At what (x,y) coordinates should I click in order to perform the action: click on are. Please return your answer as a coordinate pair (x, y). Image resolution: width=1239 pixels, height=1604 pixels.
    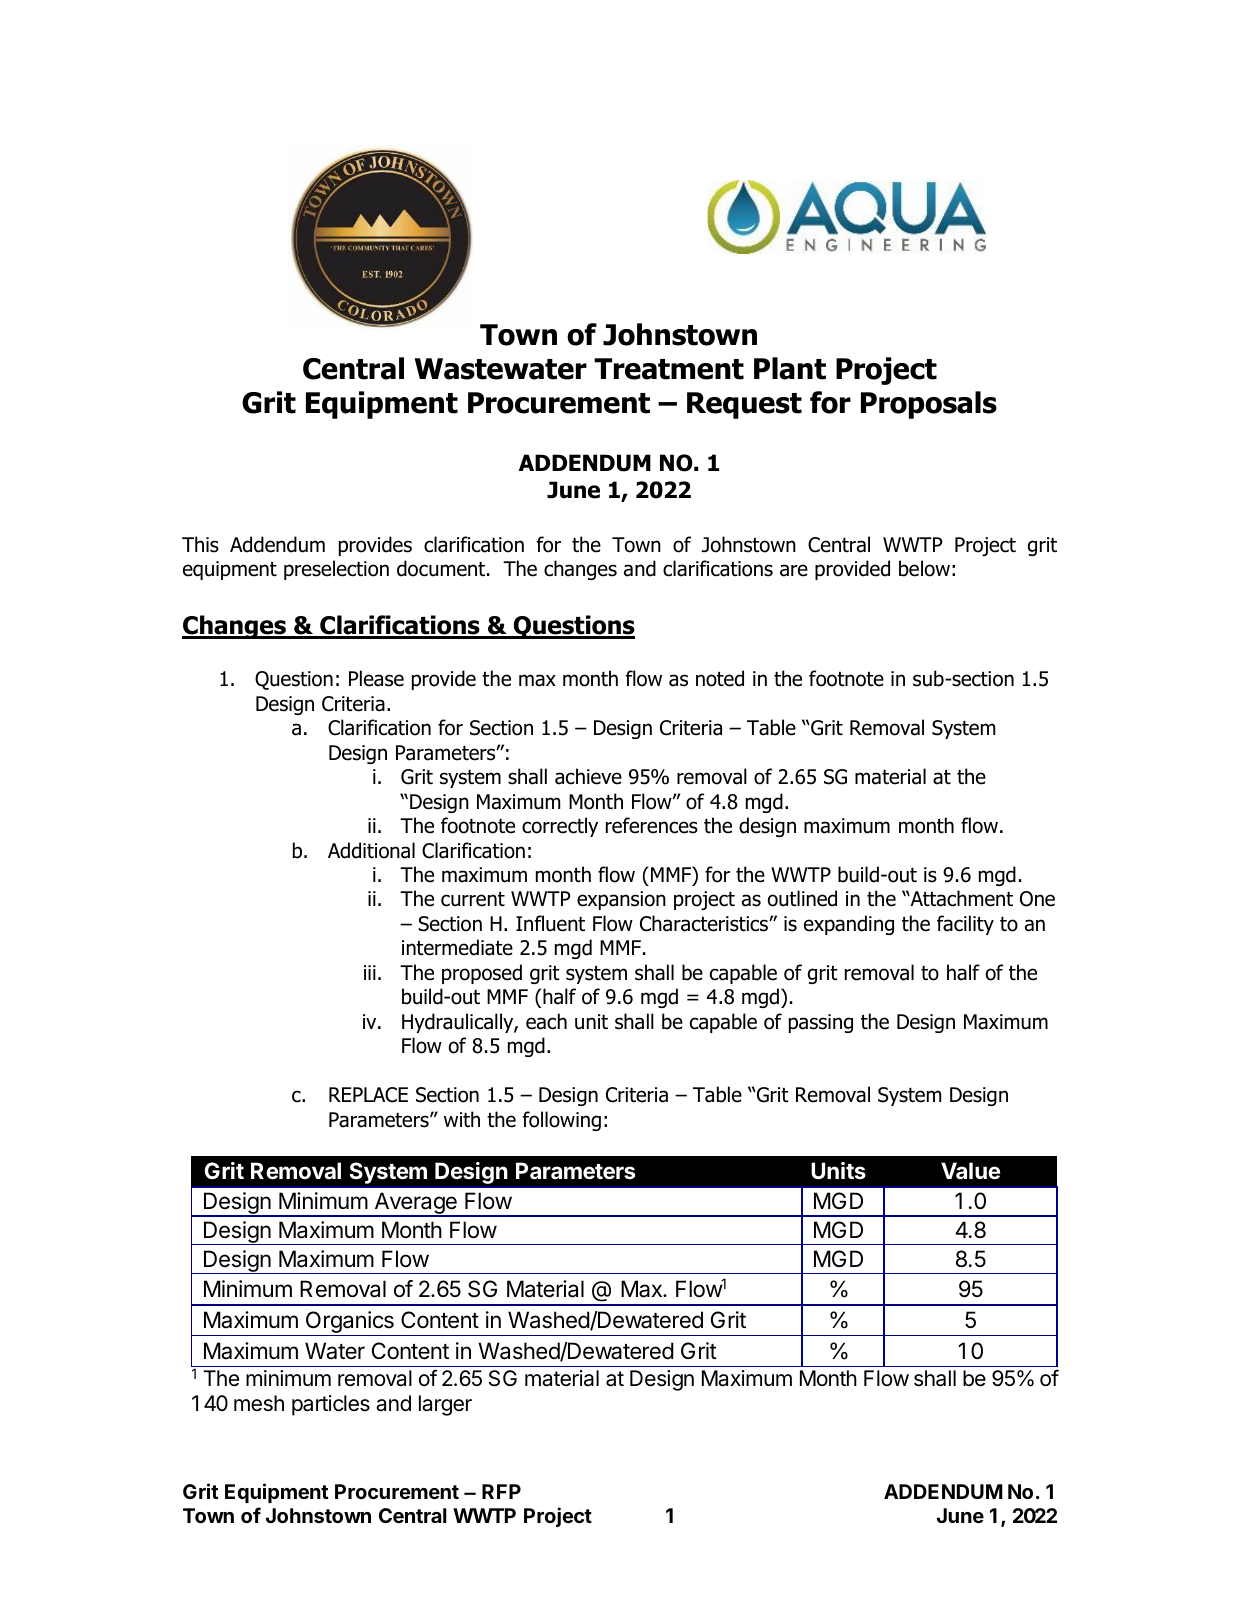
    Looking at the image, I should click on (794, 570).
